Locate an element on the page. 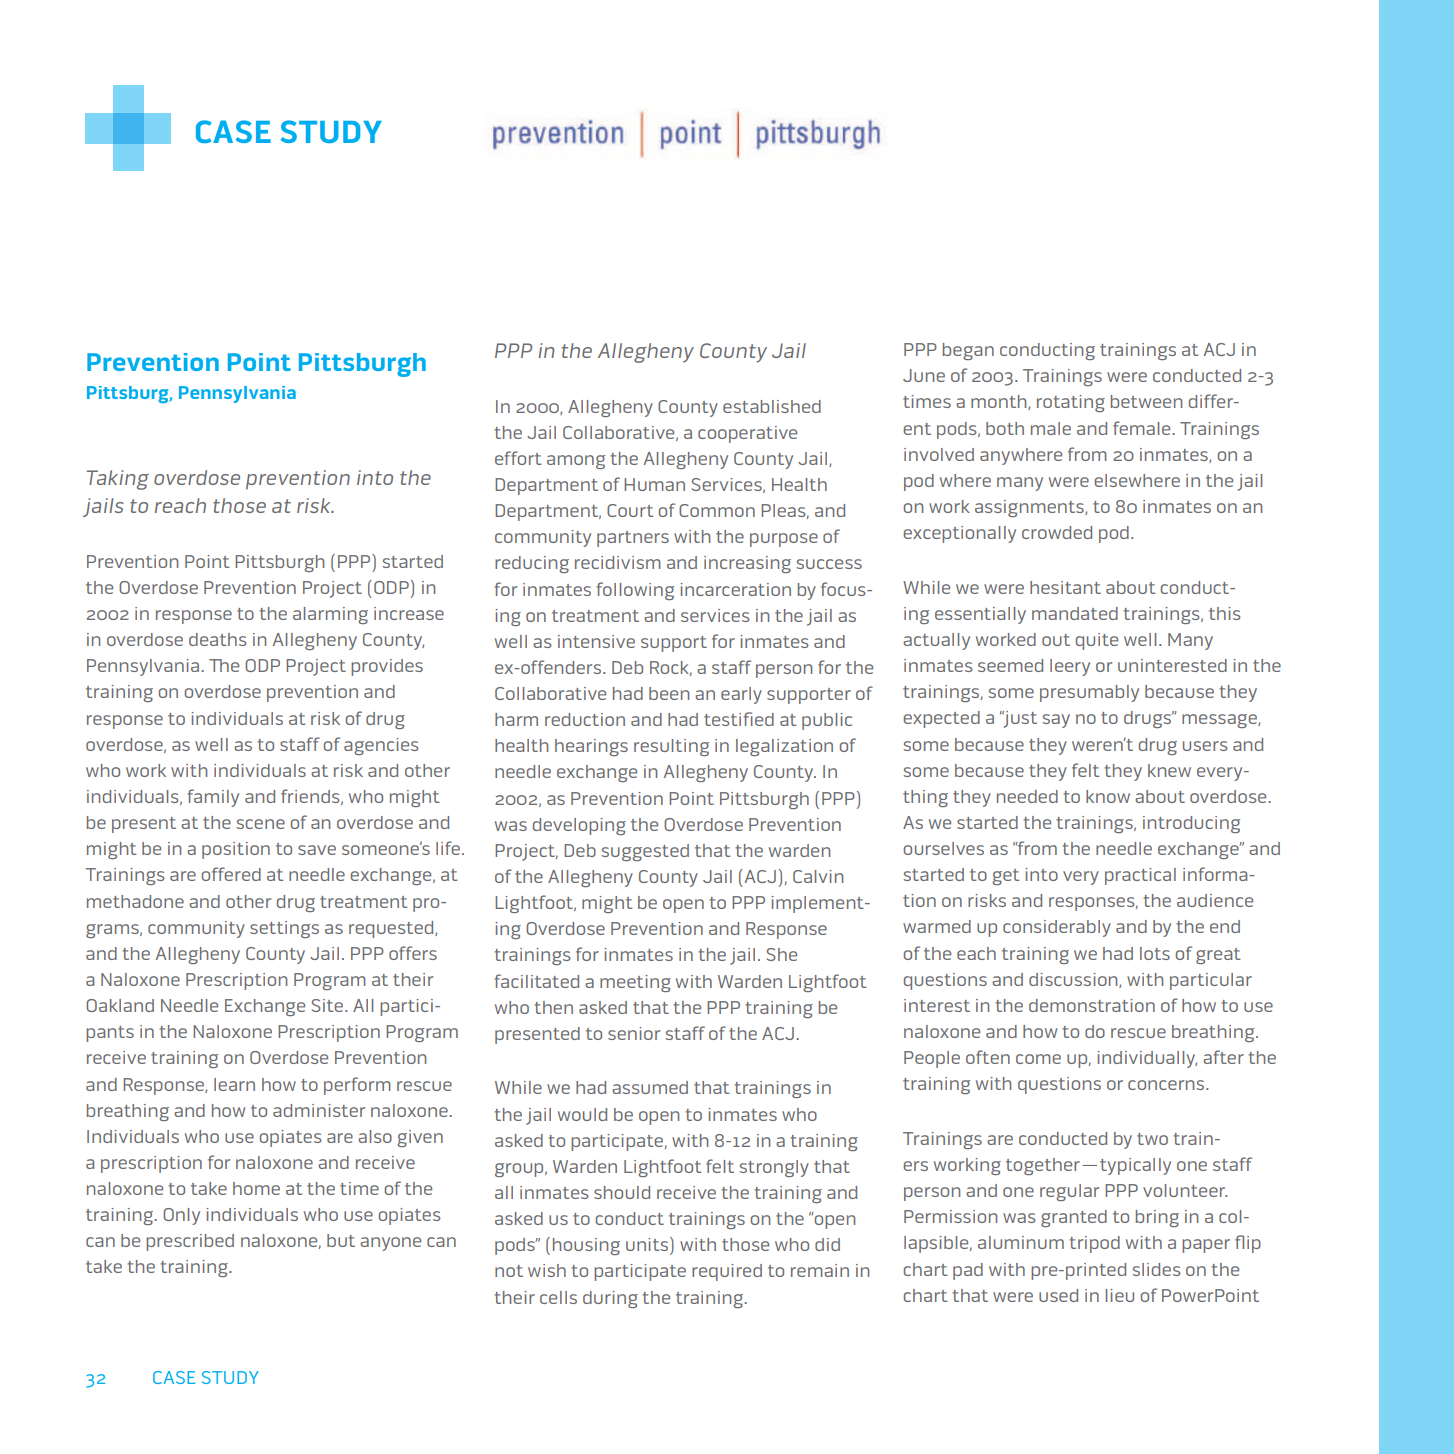  individually is located at coordinates (1147, 1059).
